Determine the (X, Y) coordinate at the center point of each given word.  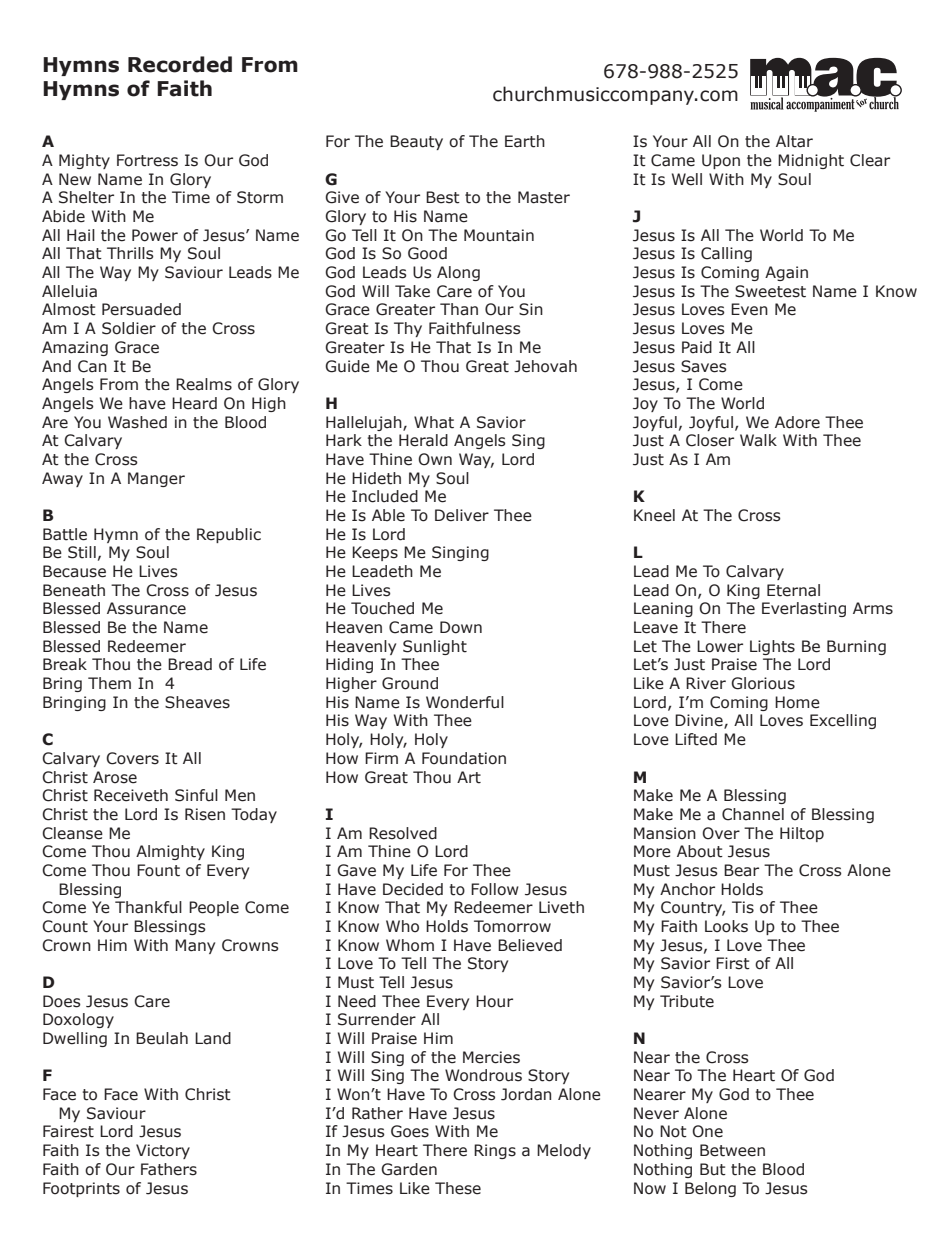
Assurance (146, 608)
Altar (794, 141)
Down (461, 627)
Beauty (416, 142)
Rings (495, 1151)
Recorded (180, 64)
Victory (163, 1151)
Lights (772, 647)
